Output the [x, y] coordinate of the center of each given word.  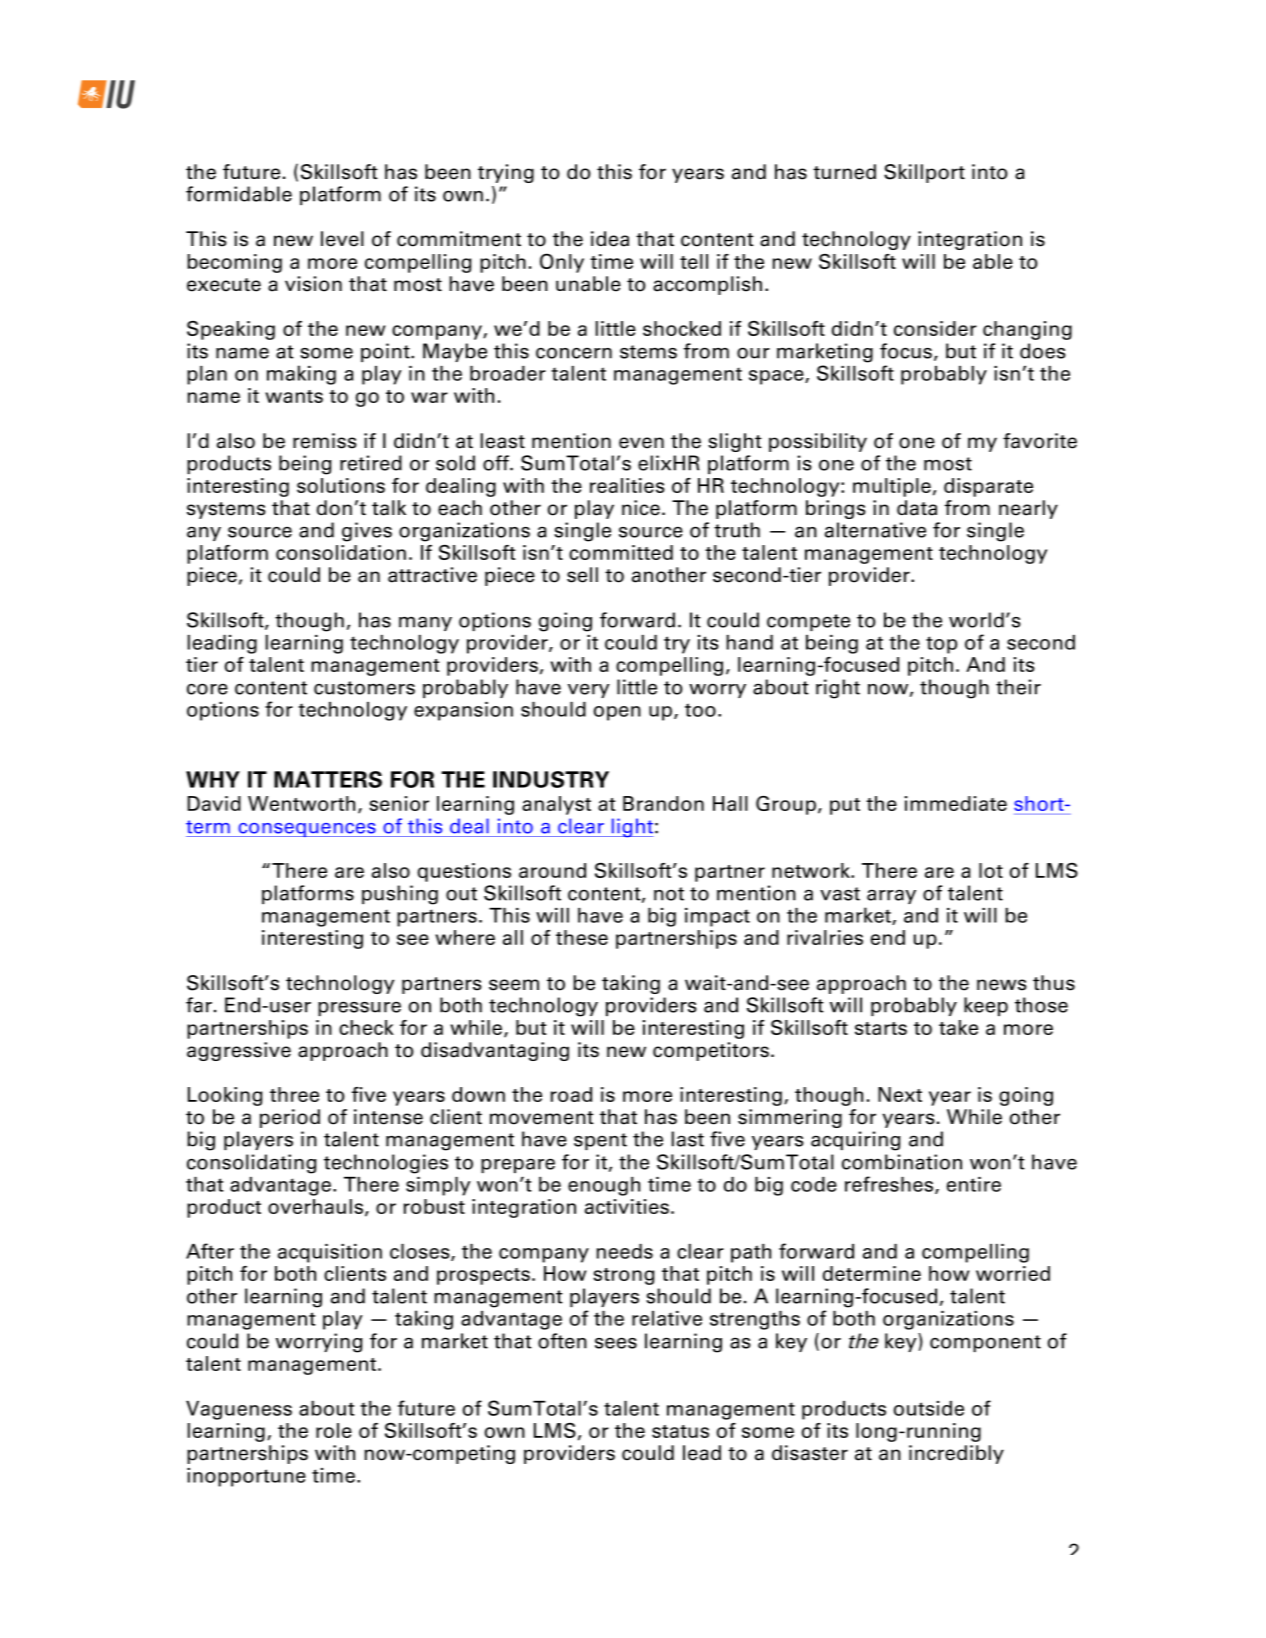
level [342, 239]
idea [610, 239]
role [334, 1430]
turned [844, 172]
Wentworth [301, 803]
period [290, 1118]
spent [600, 1141]
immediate [956, 803]
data [917, 508]
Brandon [663, 803]
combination [902, 1162]
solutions [341, 485]
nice [641, 508]
